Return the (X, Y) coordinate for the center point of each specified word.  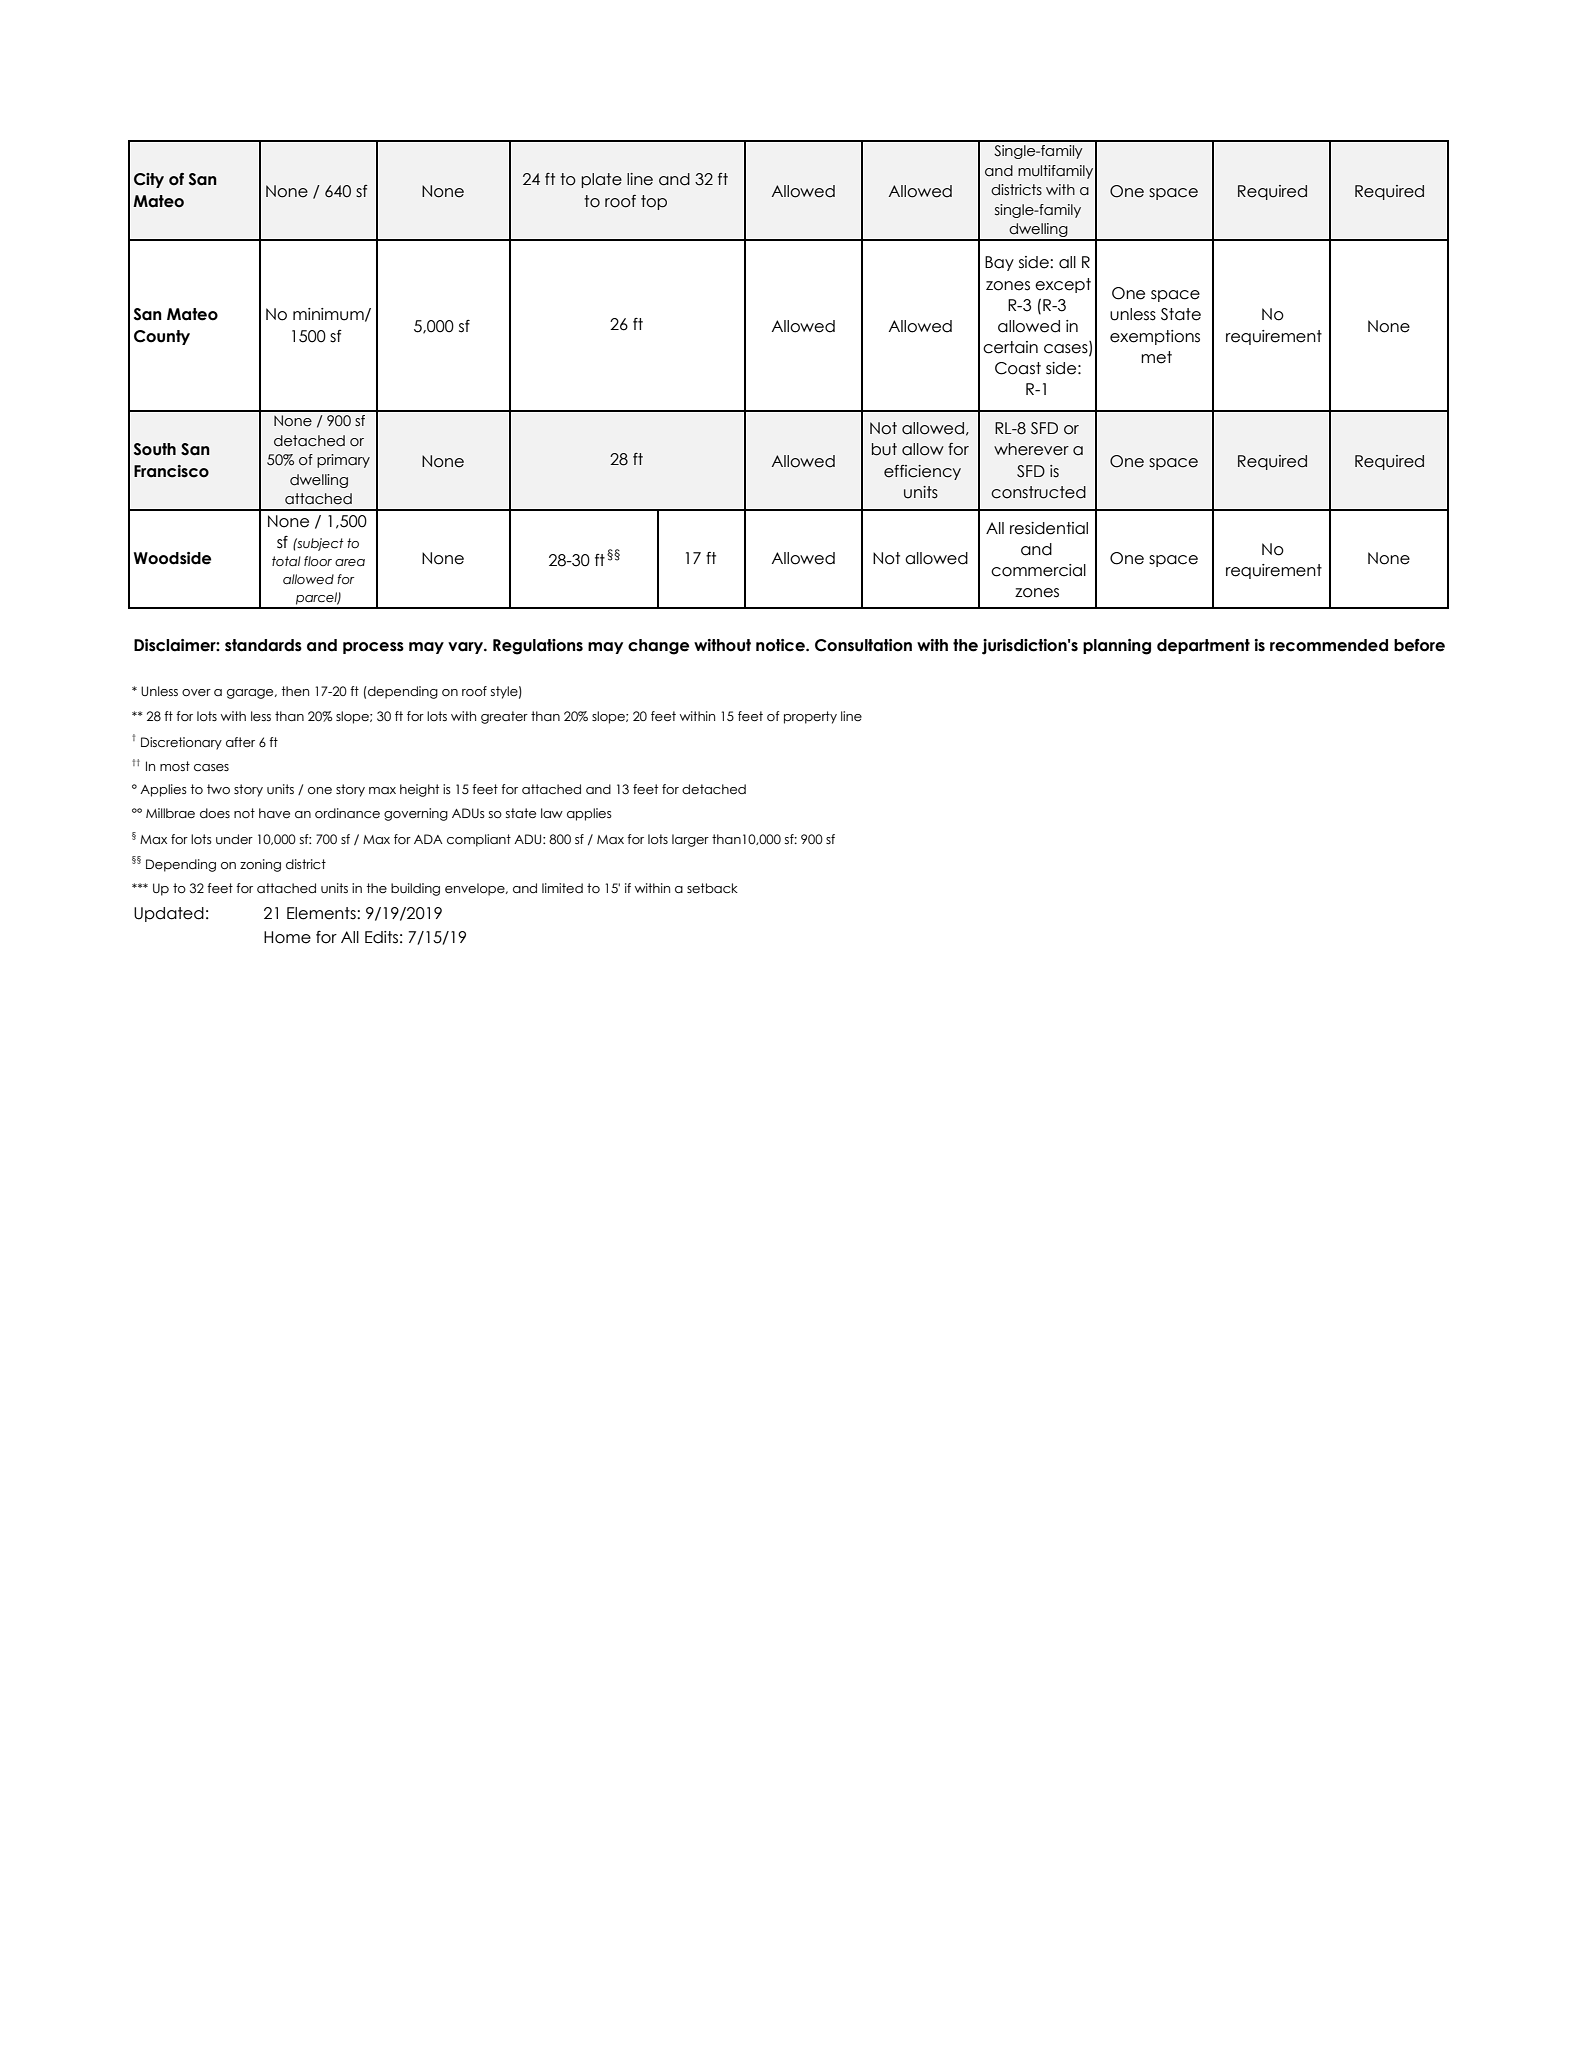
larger (690, 840)
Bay (999, 263)
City (149, 180)
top (654, 202)
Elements (322, 913)
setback (712, 888)
